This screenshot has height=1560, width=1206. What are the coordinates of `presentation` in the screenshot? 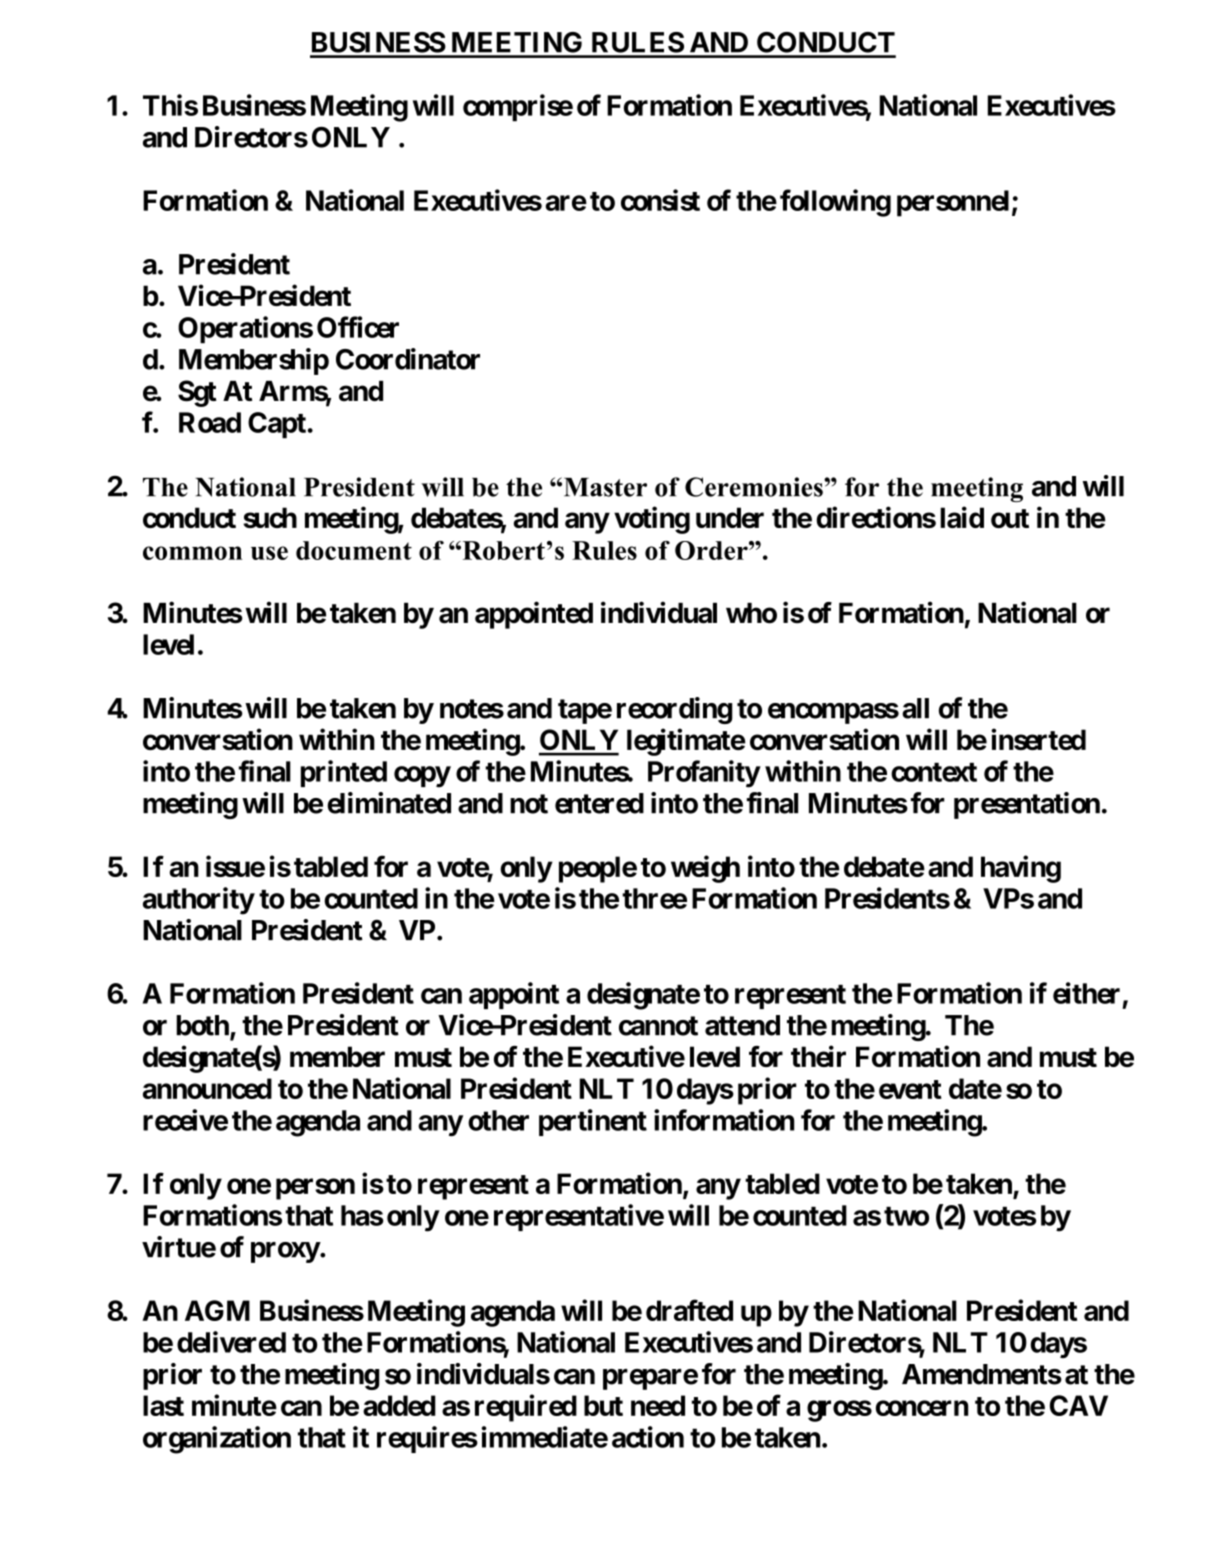 It's located at (1027, 805).
